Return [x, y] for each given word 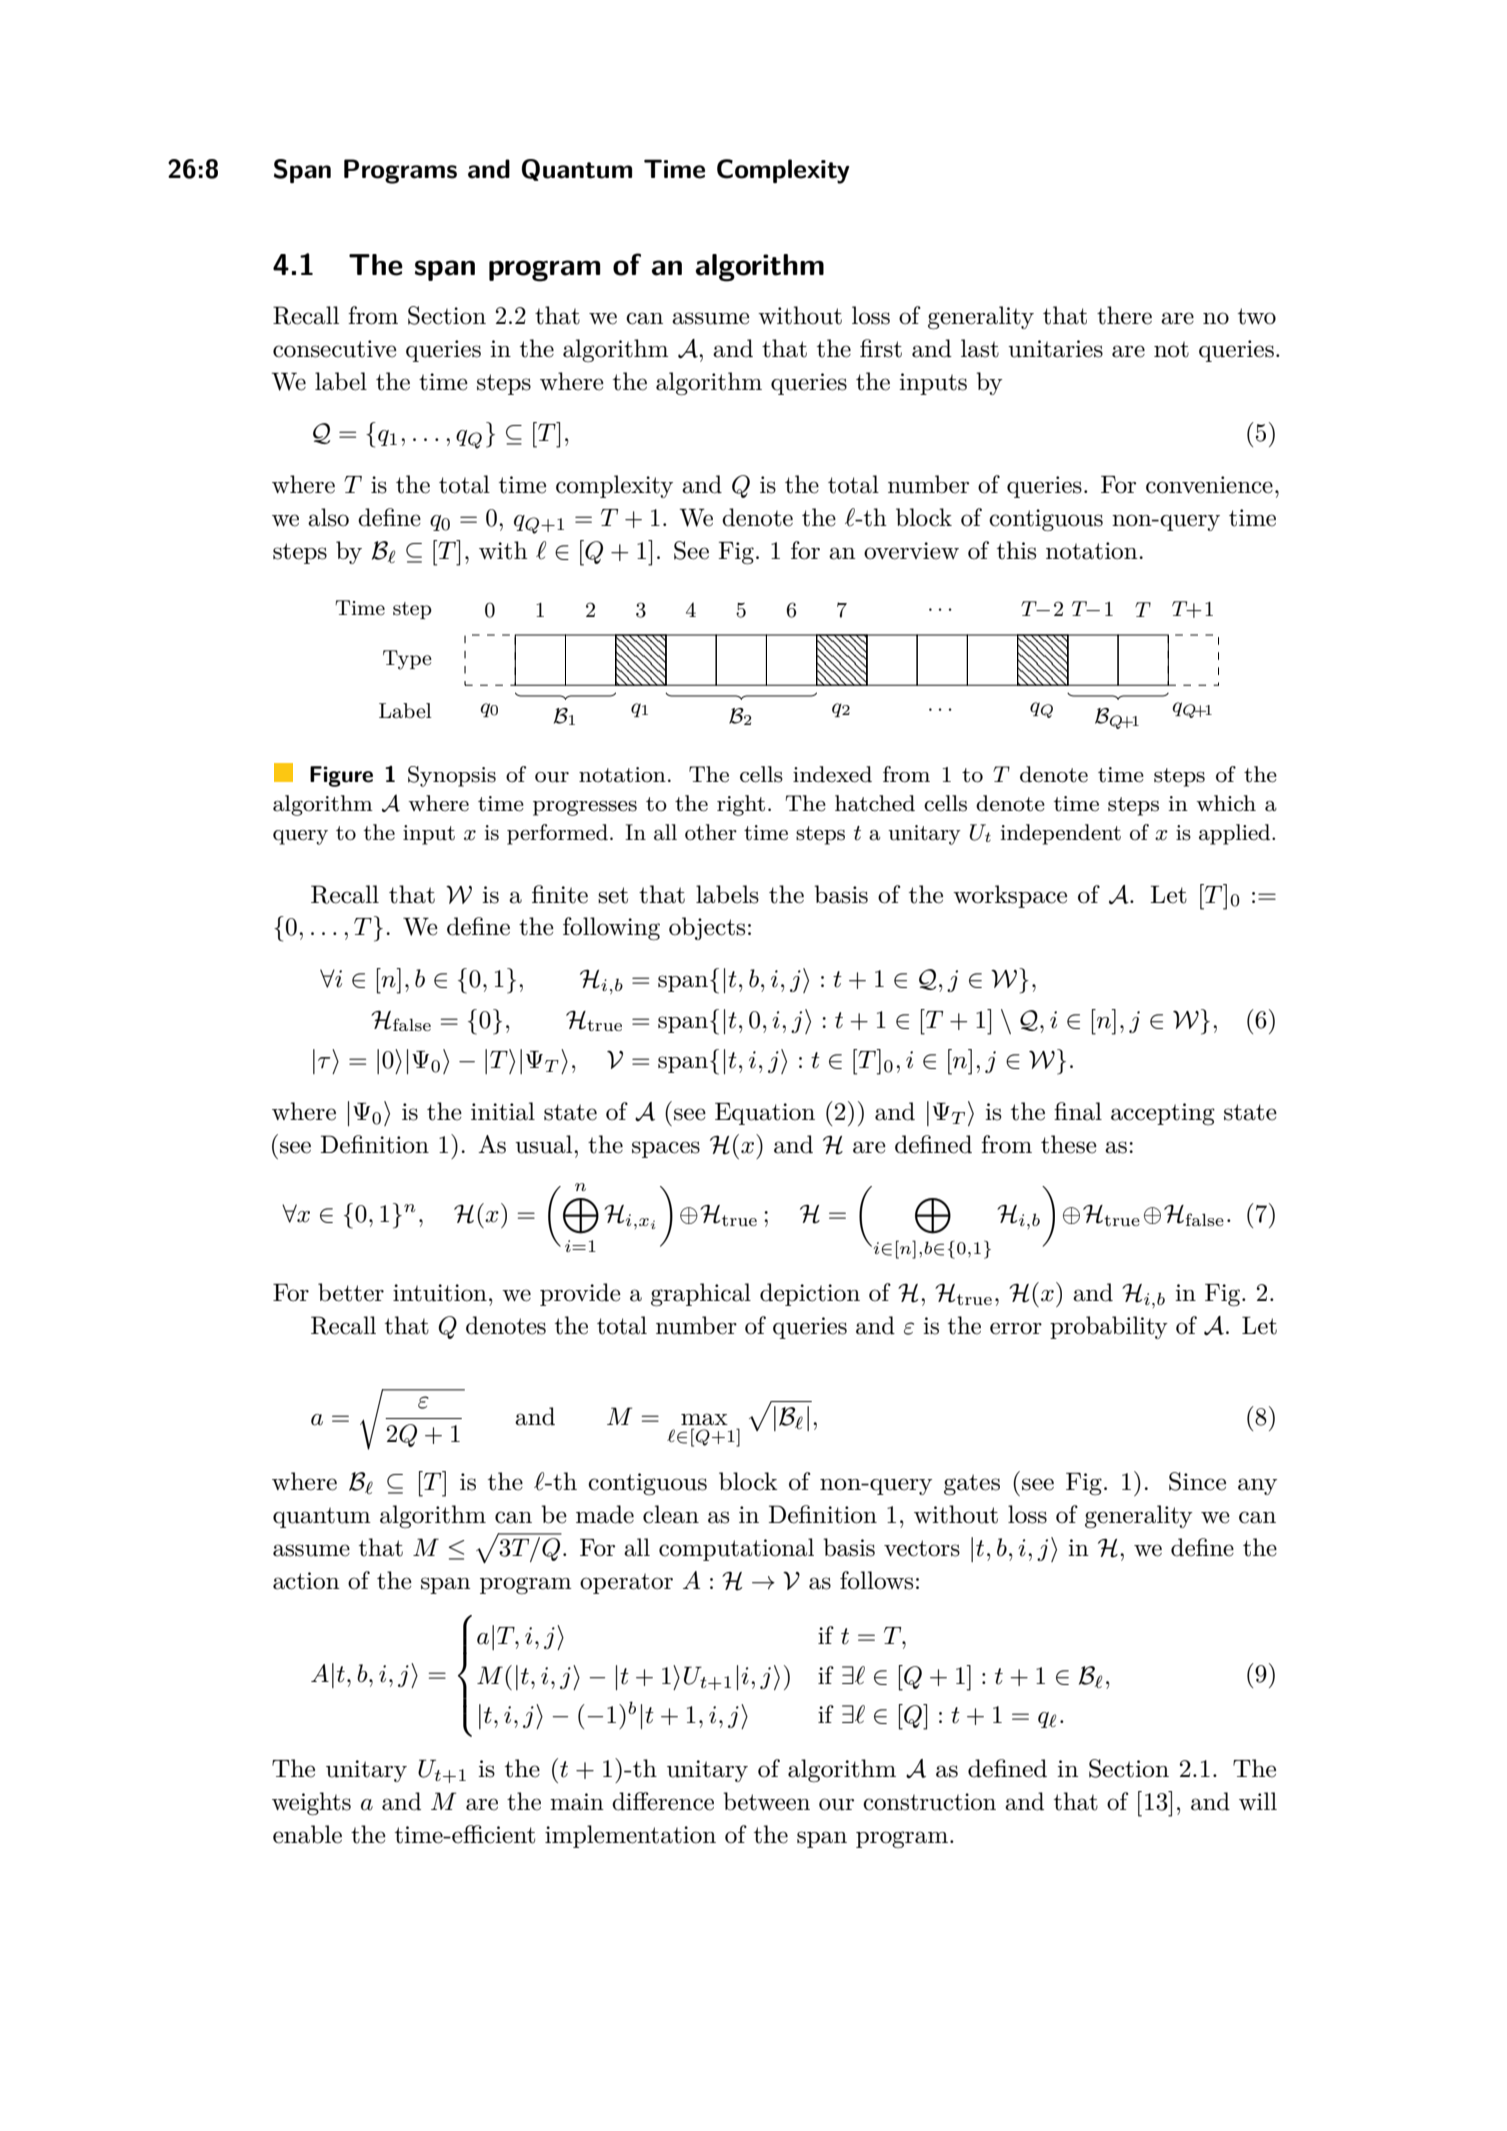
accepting [1163, 1114]
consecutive [335, 349]
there [1124, 315]
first [881, 348]
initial [503, 1111]
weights [311, 1804]
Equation [765, 1114]
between [766, 1801]
